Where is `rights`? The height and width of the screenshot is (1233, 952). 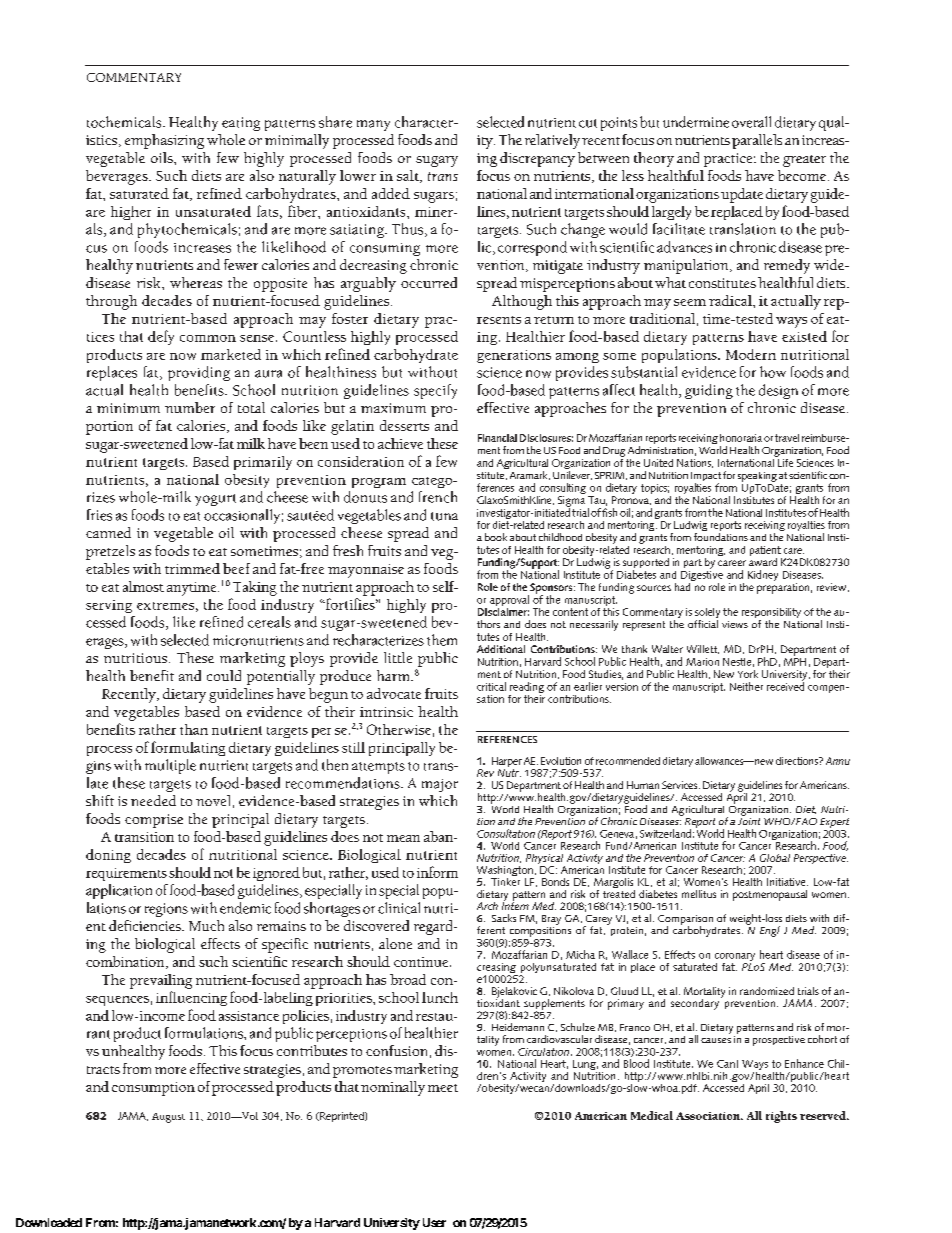
rights is located at coordinates (781, 1117).
